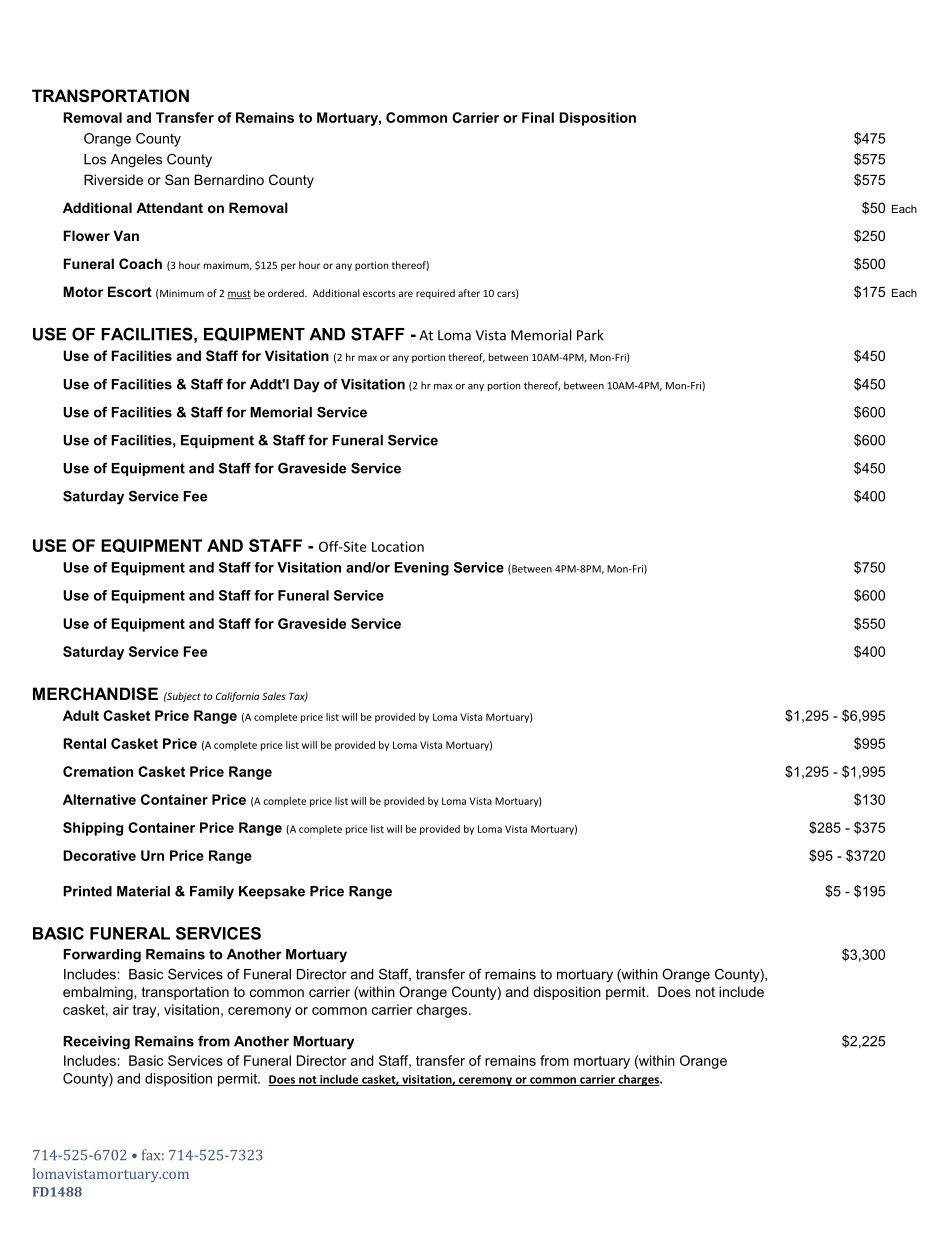 Image resolution: width=952 pixels, height=1233 pixels. I want to click on Keepsake, so click(272, 892).
